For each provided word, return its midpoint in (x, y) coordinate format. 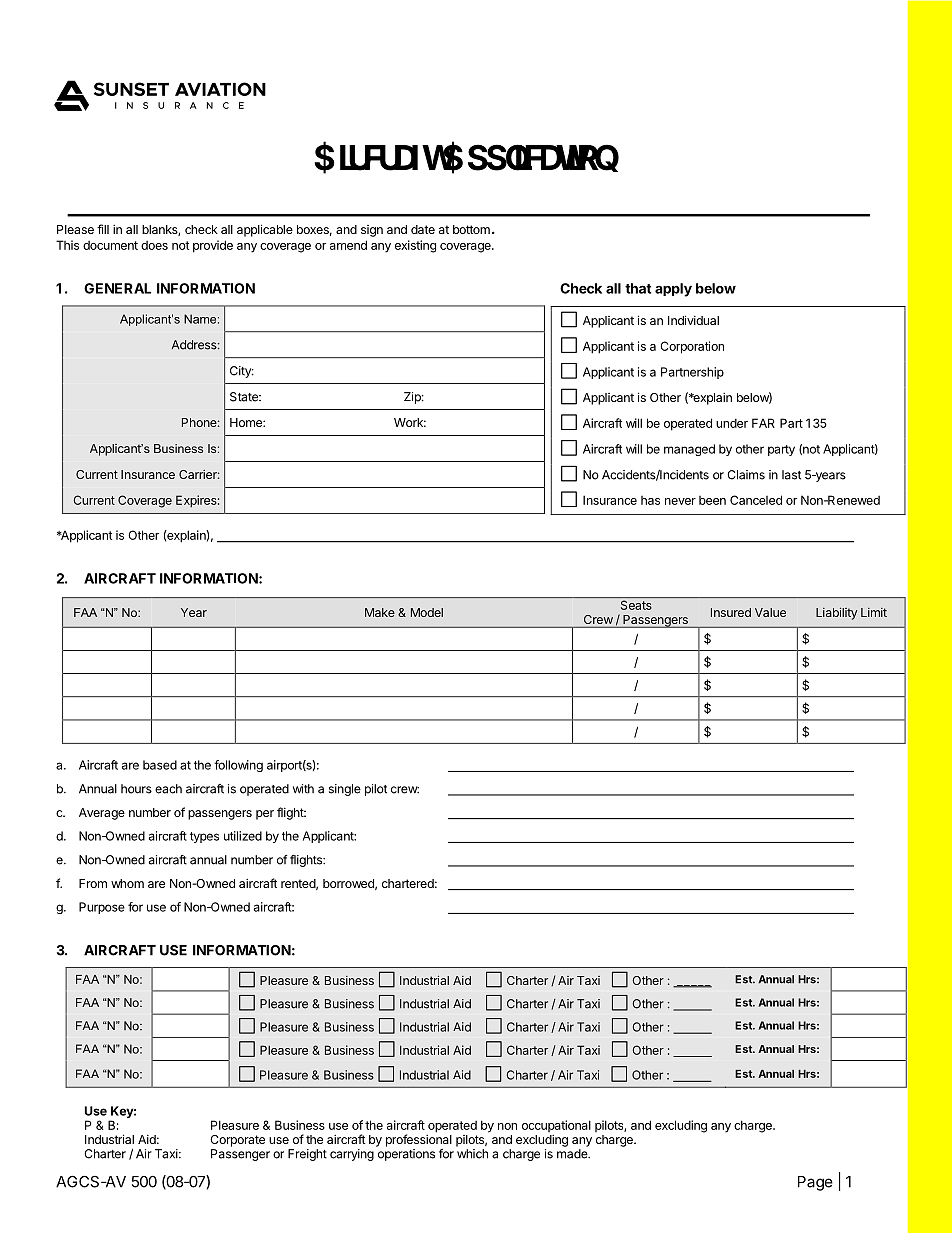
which (472, 1154)
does (154, 245)
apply (673, 290)
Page (815, 1183)
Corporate (237, 1141)
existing (415, 246)
